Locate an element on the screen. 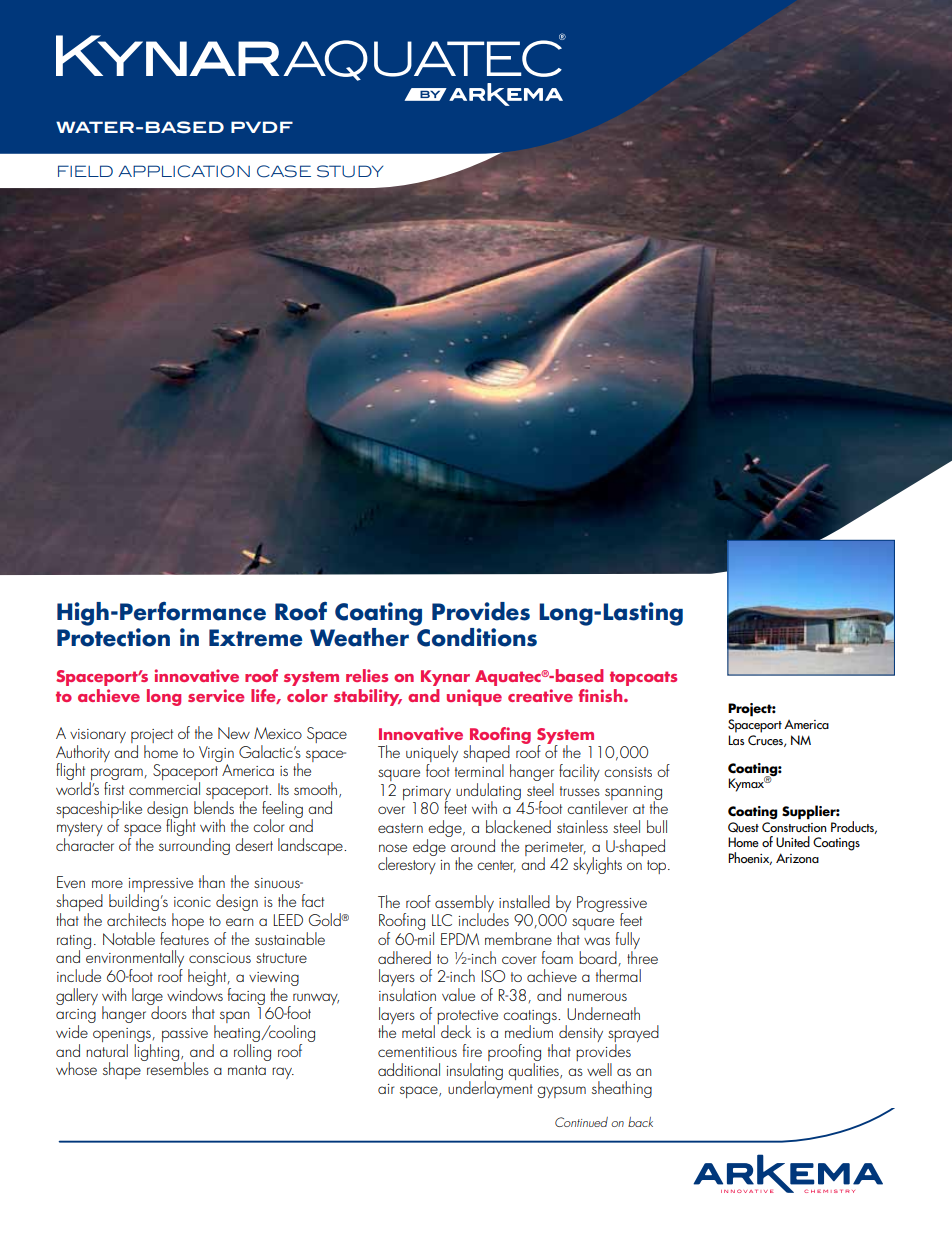 The height and width of the screenshot is (1233, 952). resembles is located at coordinates (177, 1067).
